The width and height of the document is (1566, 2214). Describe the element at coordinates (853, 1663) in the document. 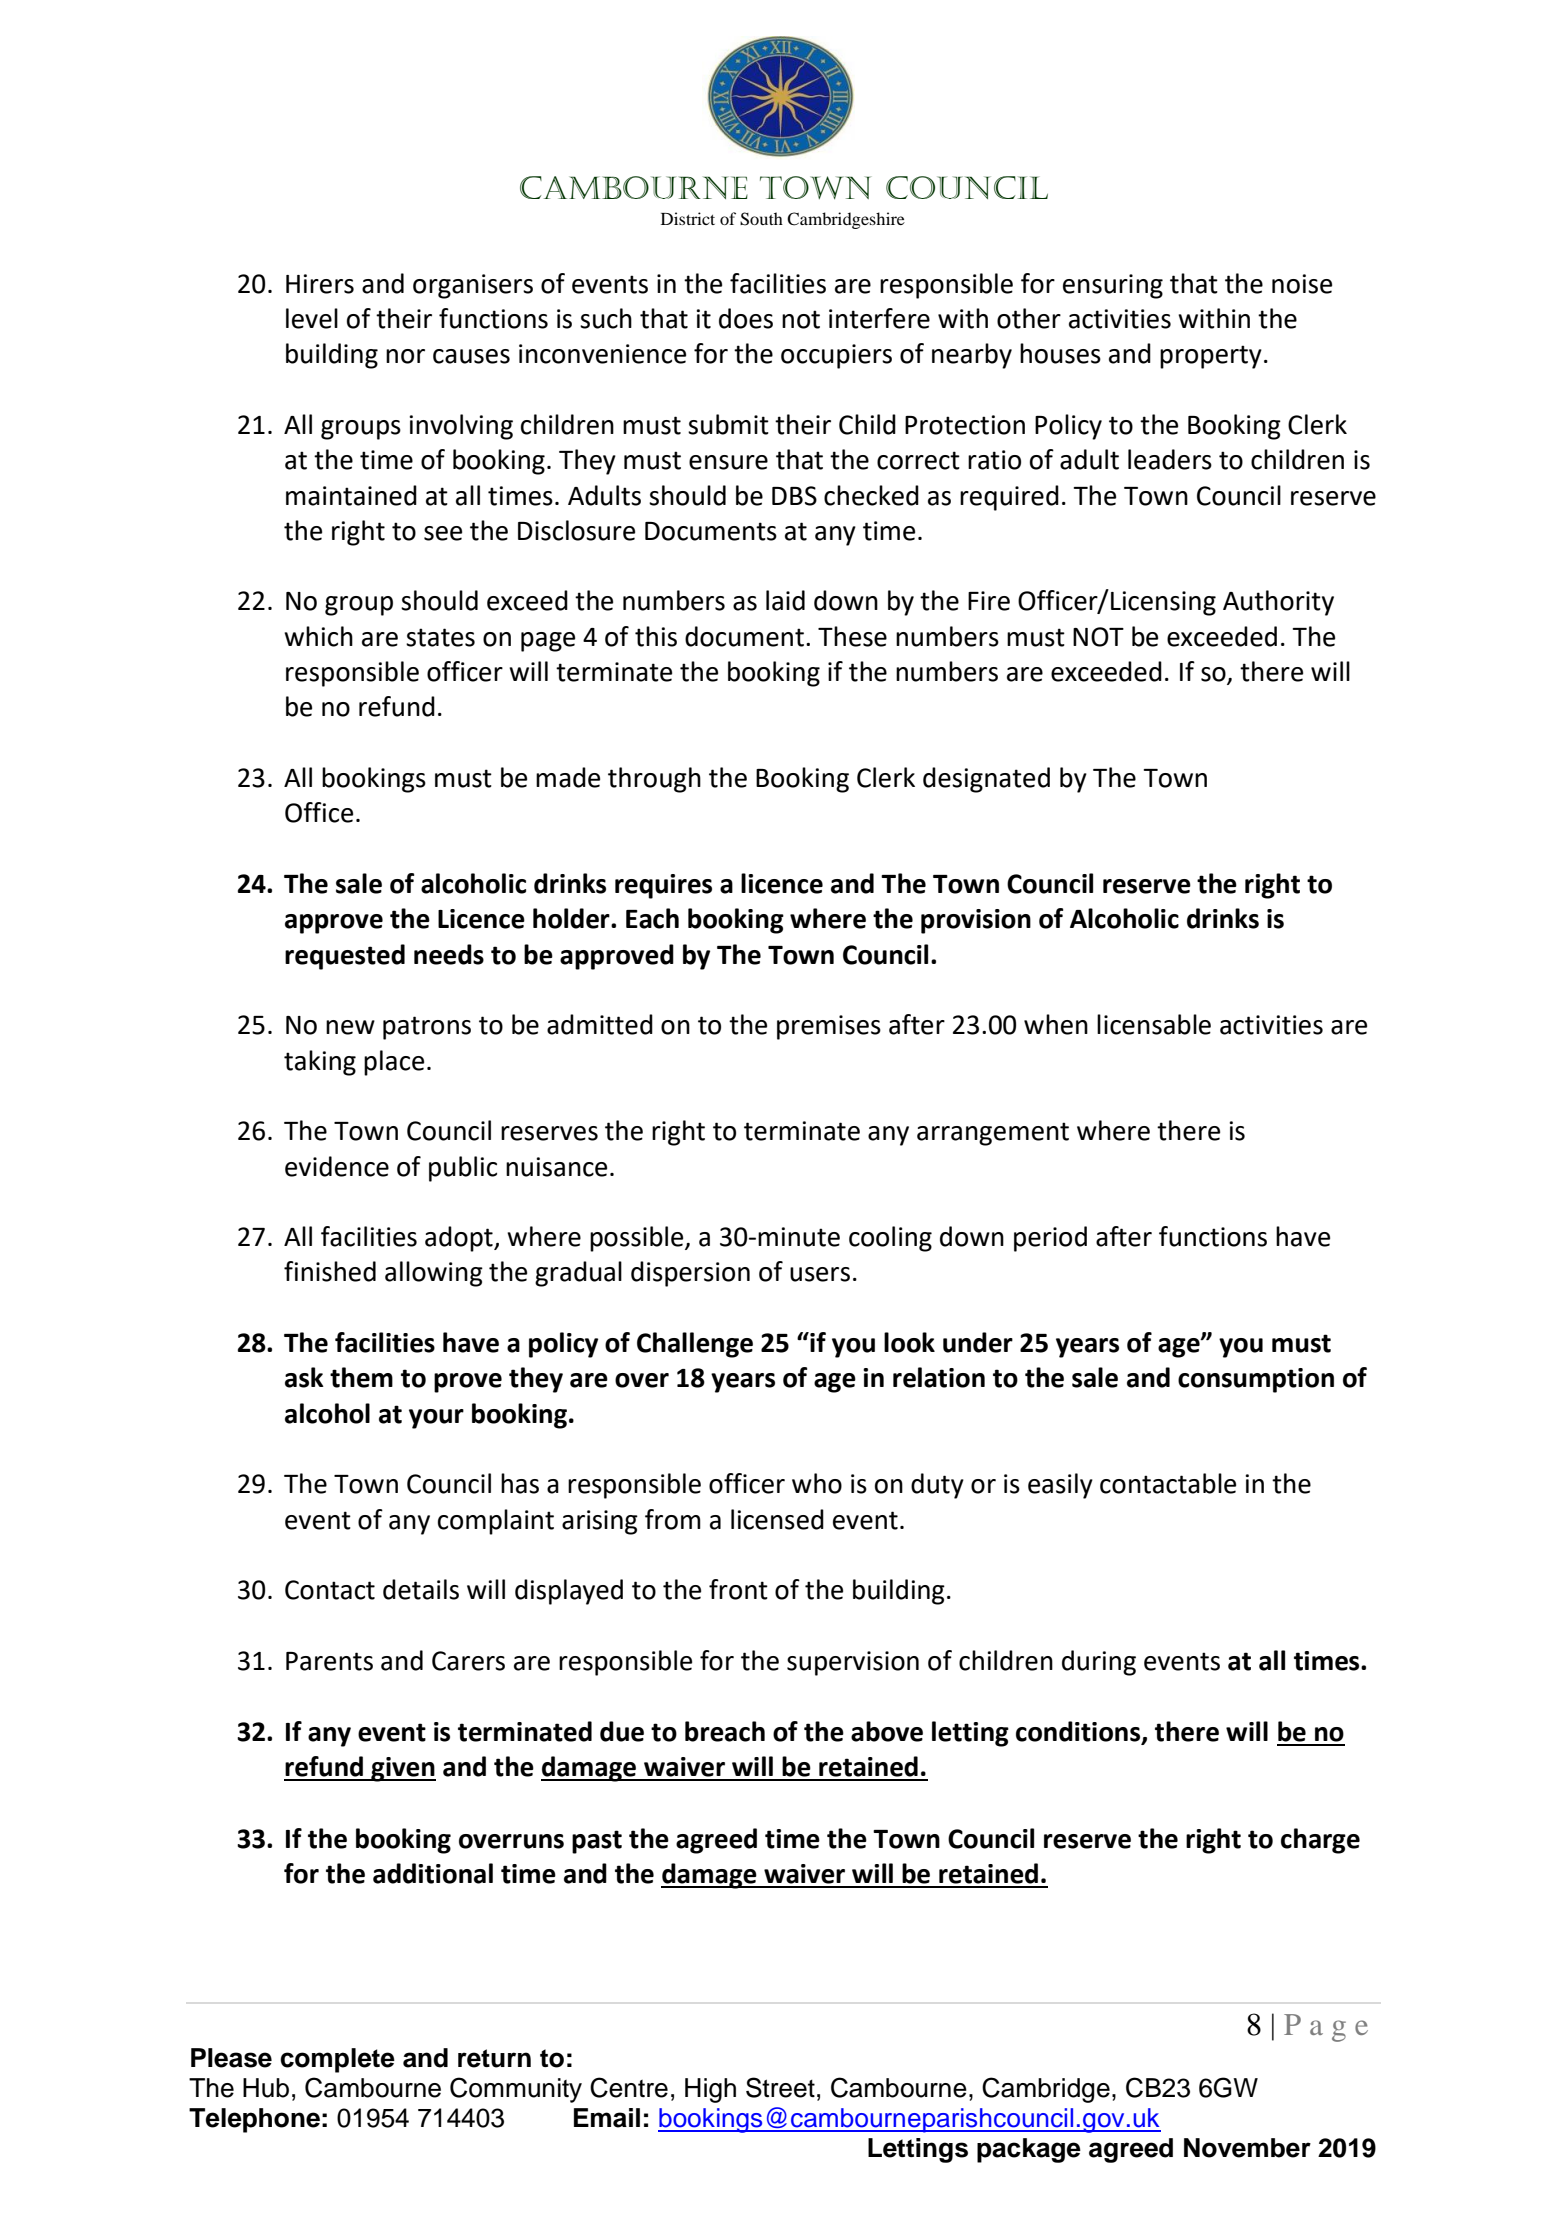

I see `supervision` at that location.
